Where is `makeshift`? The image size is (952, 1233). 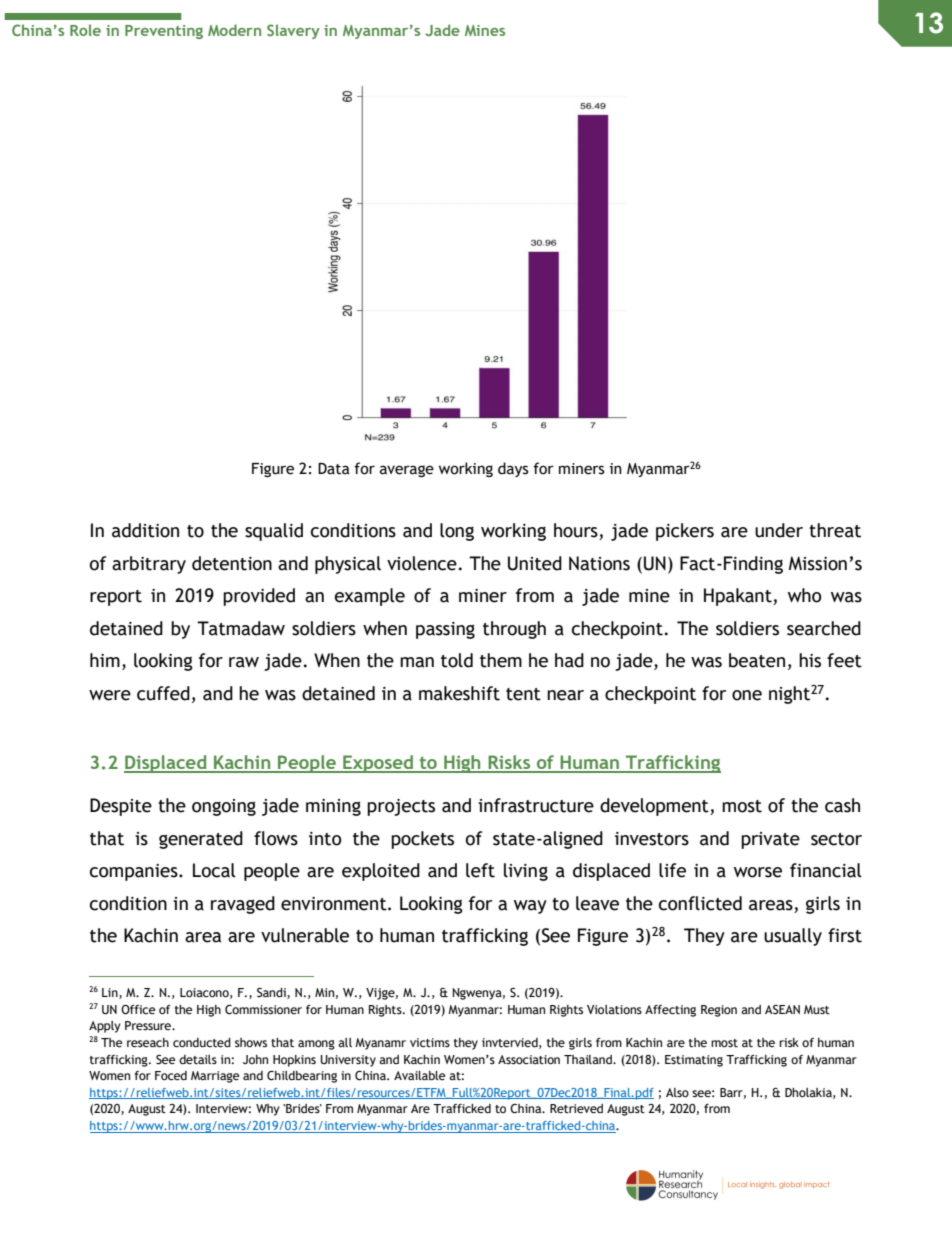
makeshift is located at coordinates (459, 693).
